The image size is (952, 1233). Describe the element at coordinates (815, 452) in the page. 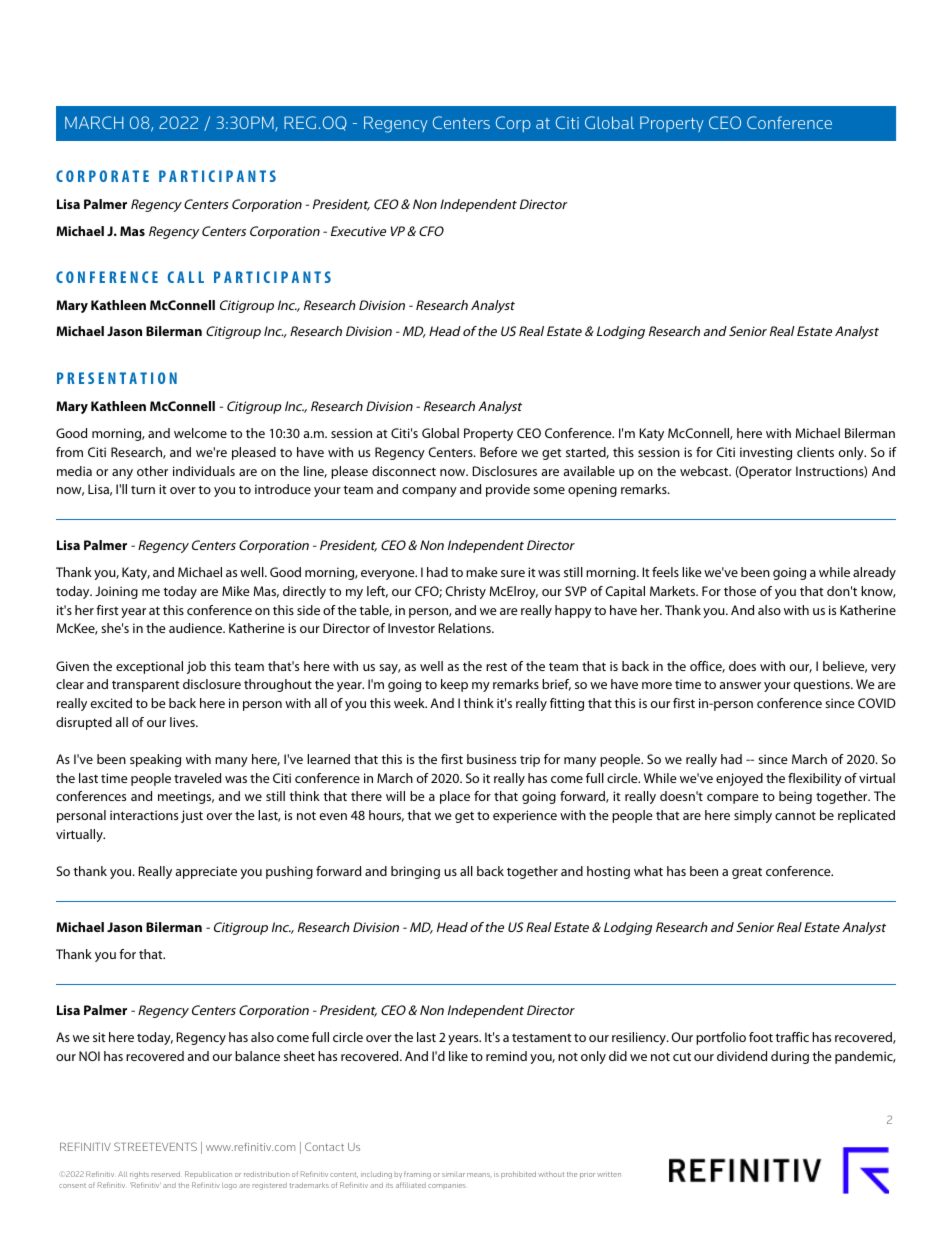

I see `clients` at that location.
